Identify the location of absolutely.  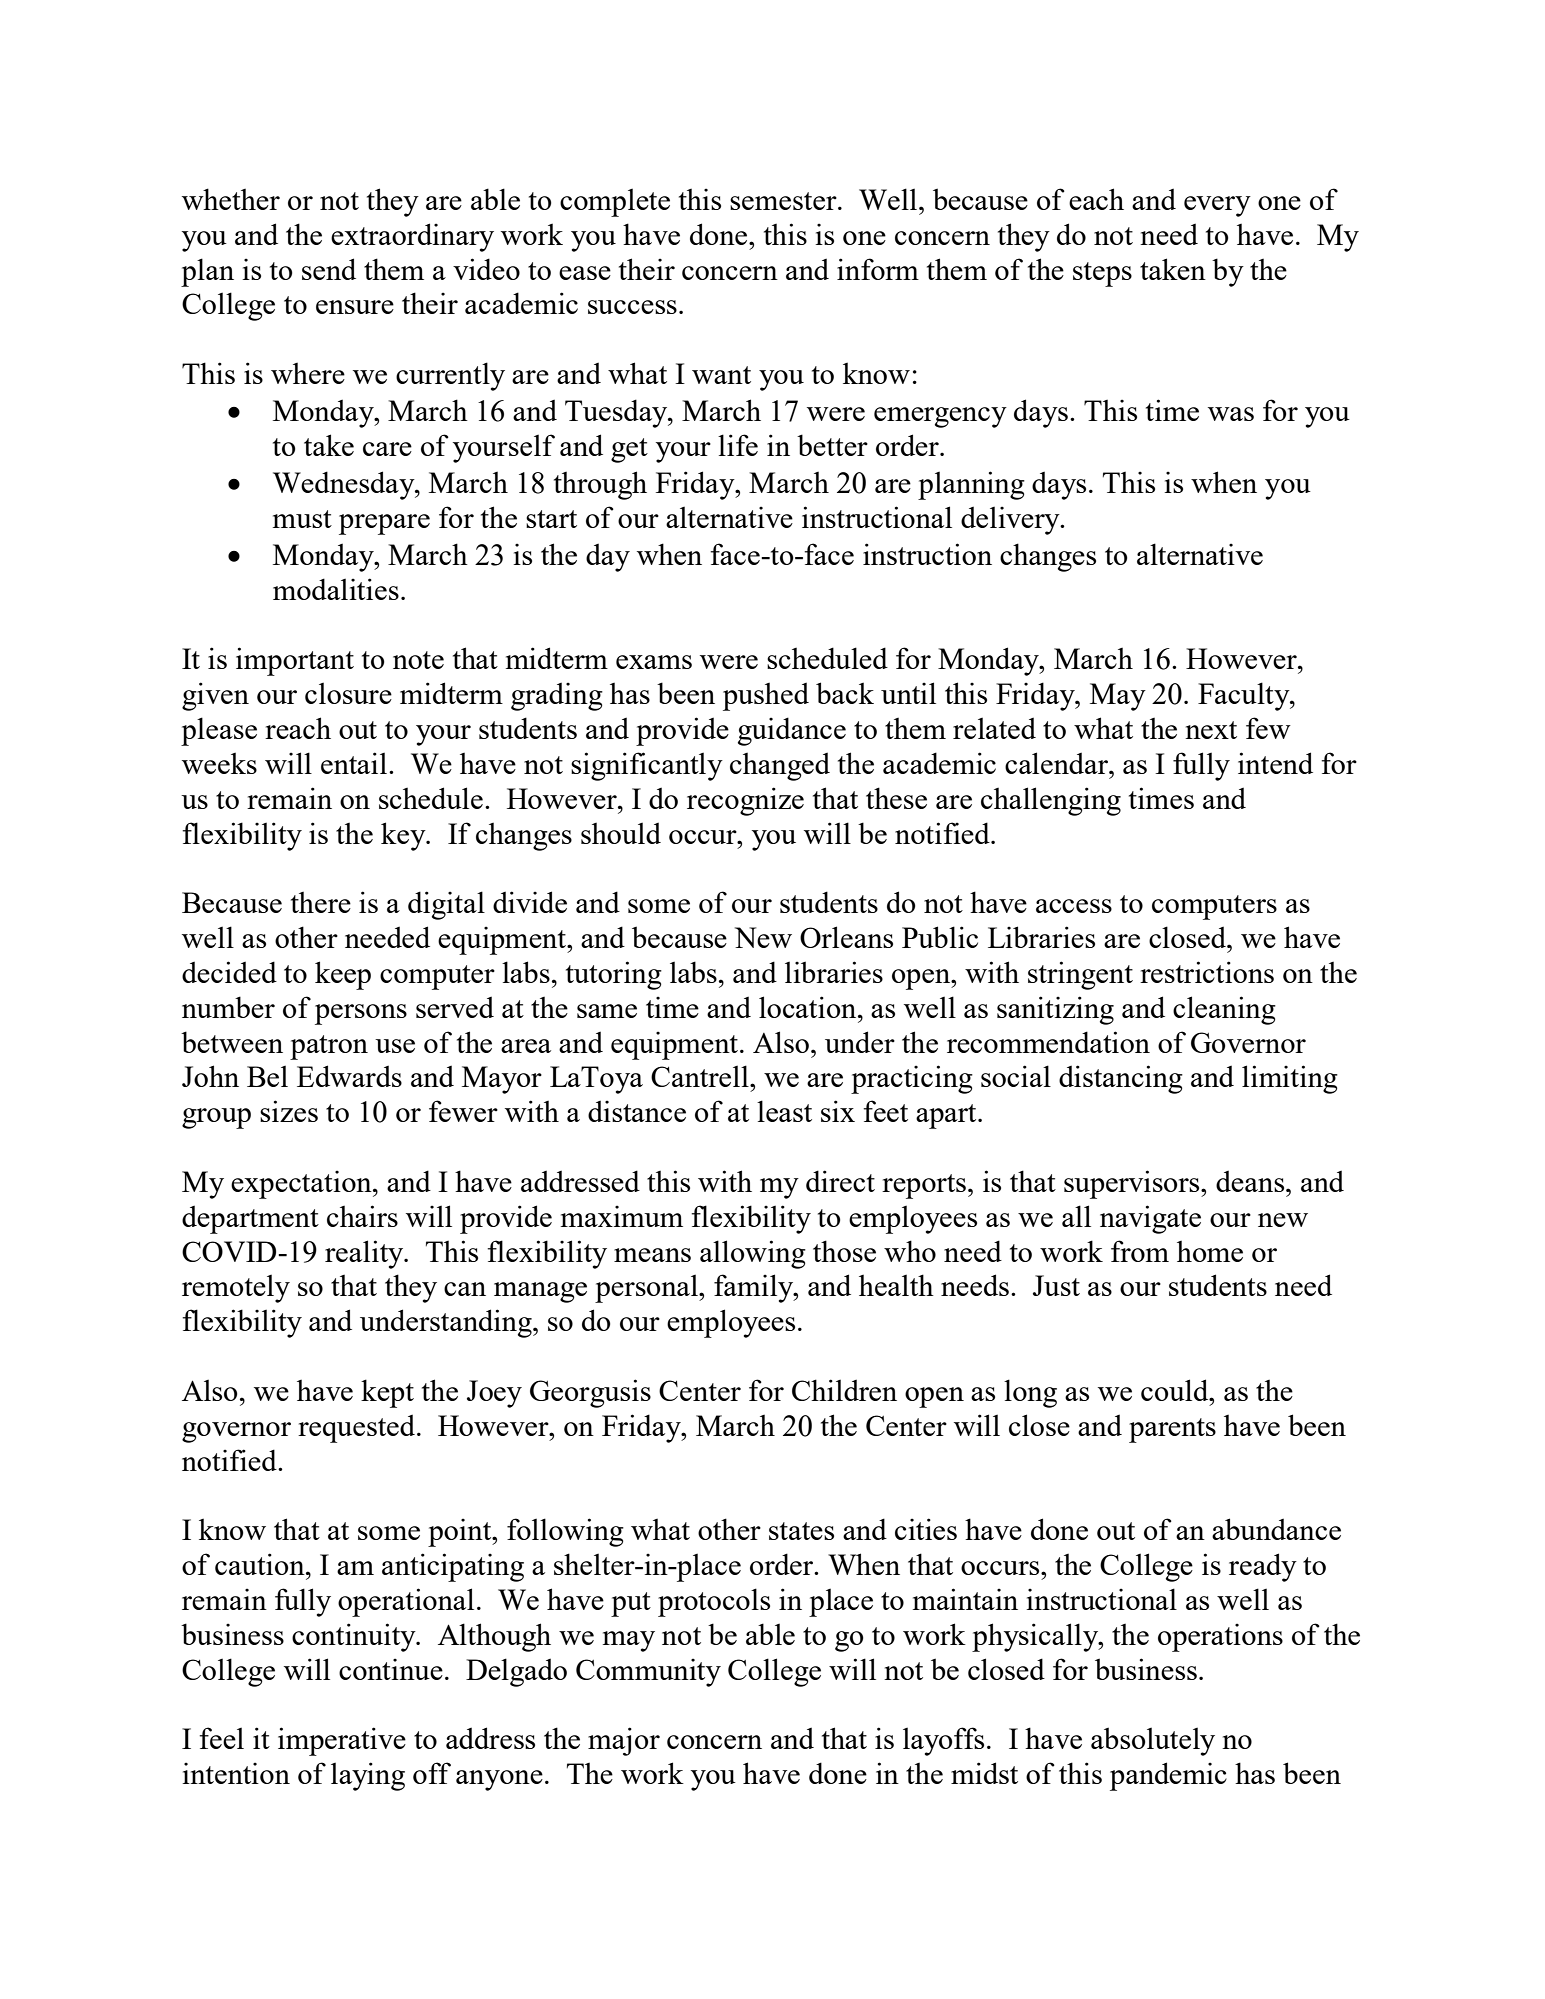
(1153, 1741).
